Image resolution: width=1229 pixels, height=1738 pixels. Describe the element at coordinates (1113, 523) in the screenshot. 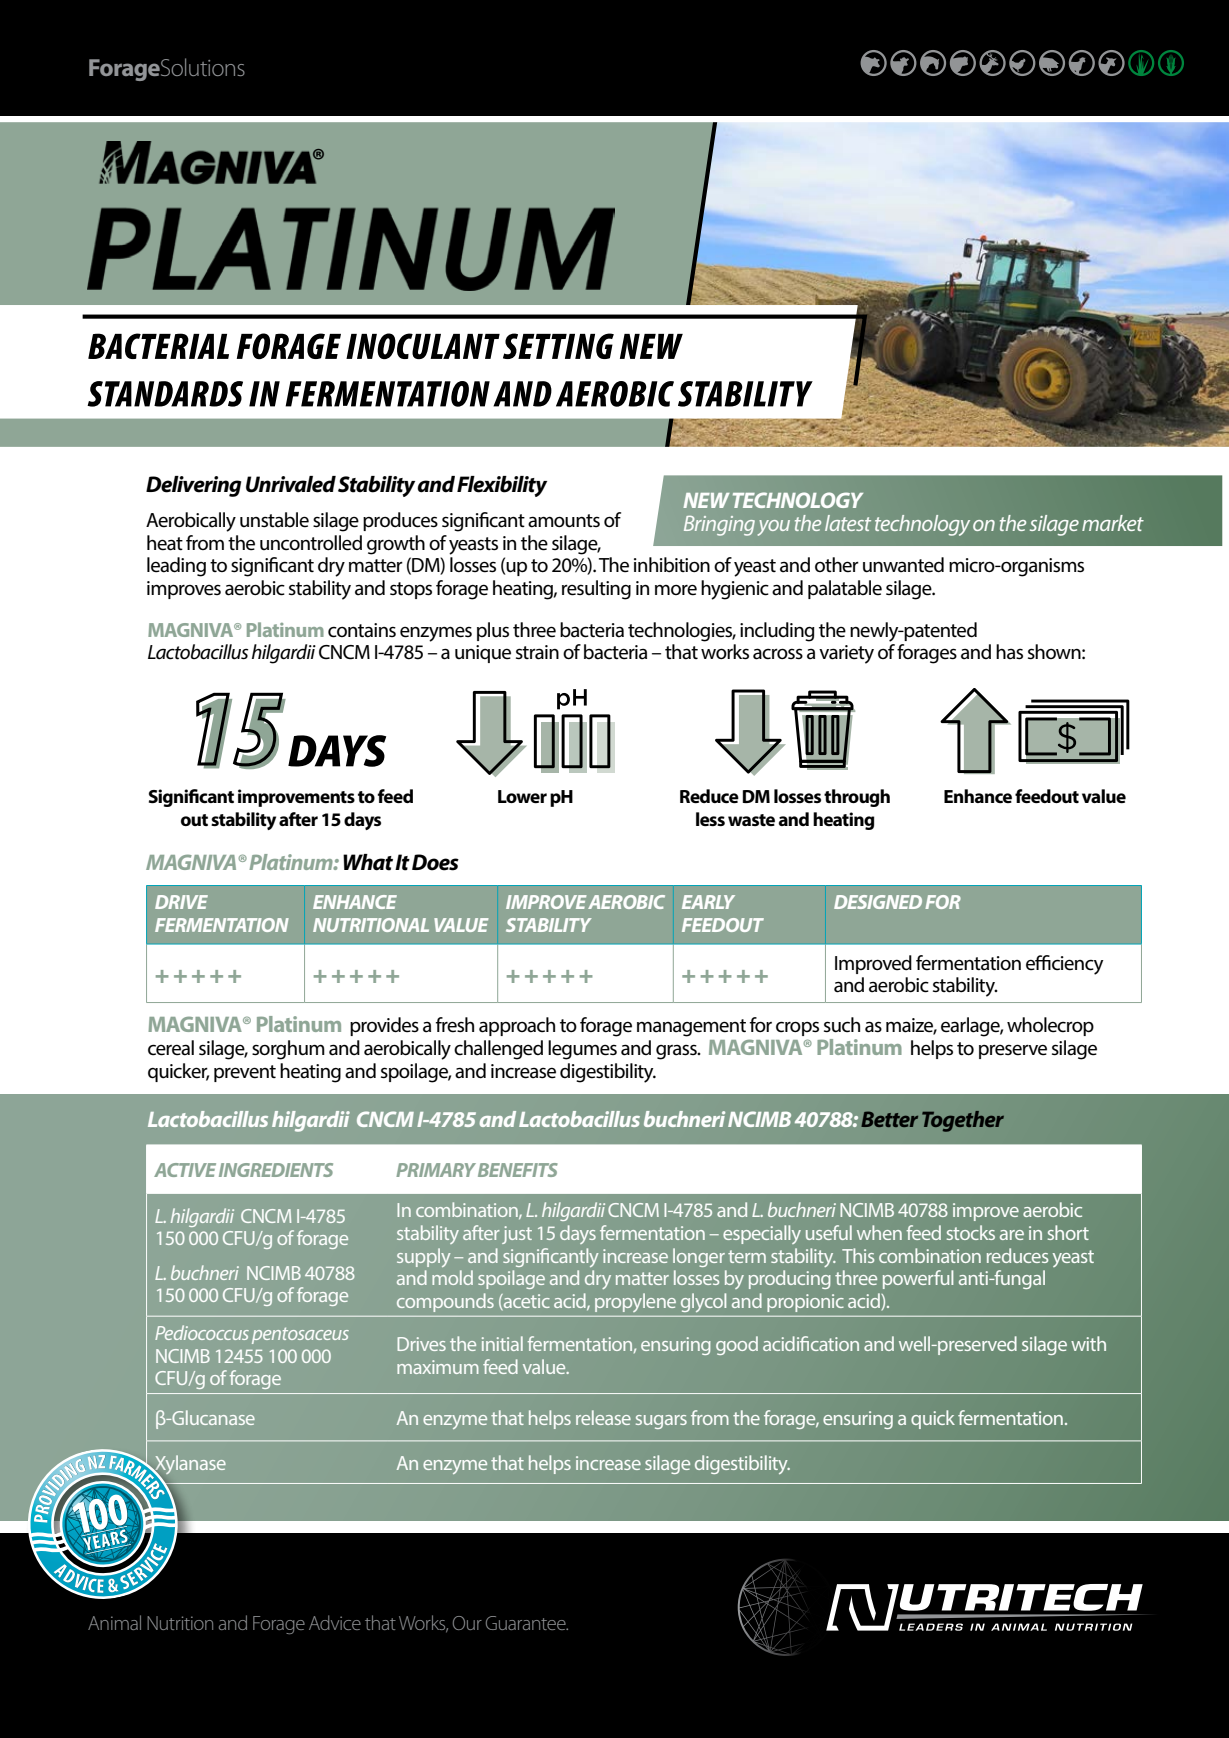

I see `market` at that location.
